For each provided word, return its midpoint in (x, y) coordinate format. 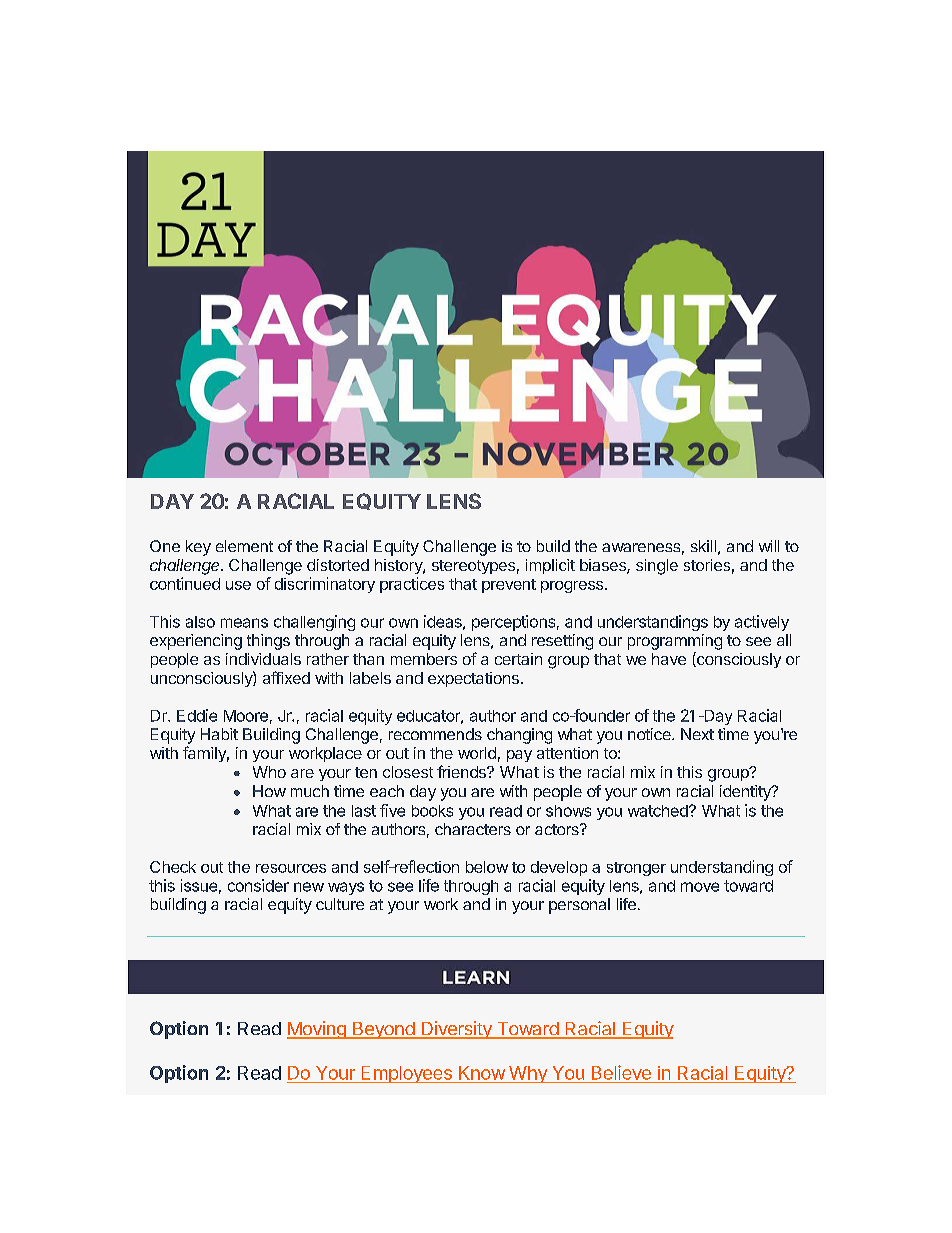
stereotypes (473, 567)
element (244, 546)
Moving (317, 1030)
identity (746, 793)
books (432, 811)
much (310, 791)
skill (703, 546)
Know (482, 1073)
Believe (621, 1072)
